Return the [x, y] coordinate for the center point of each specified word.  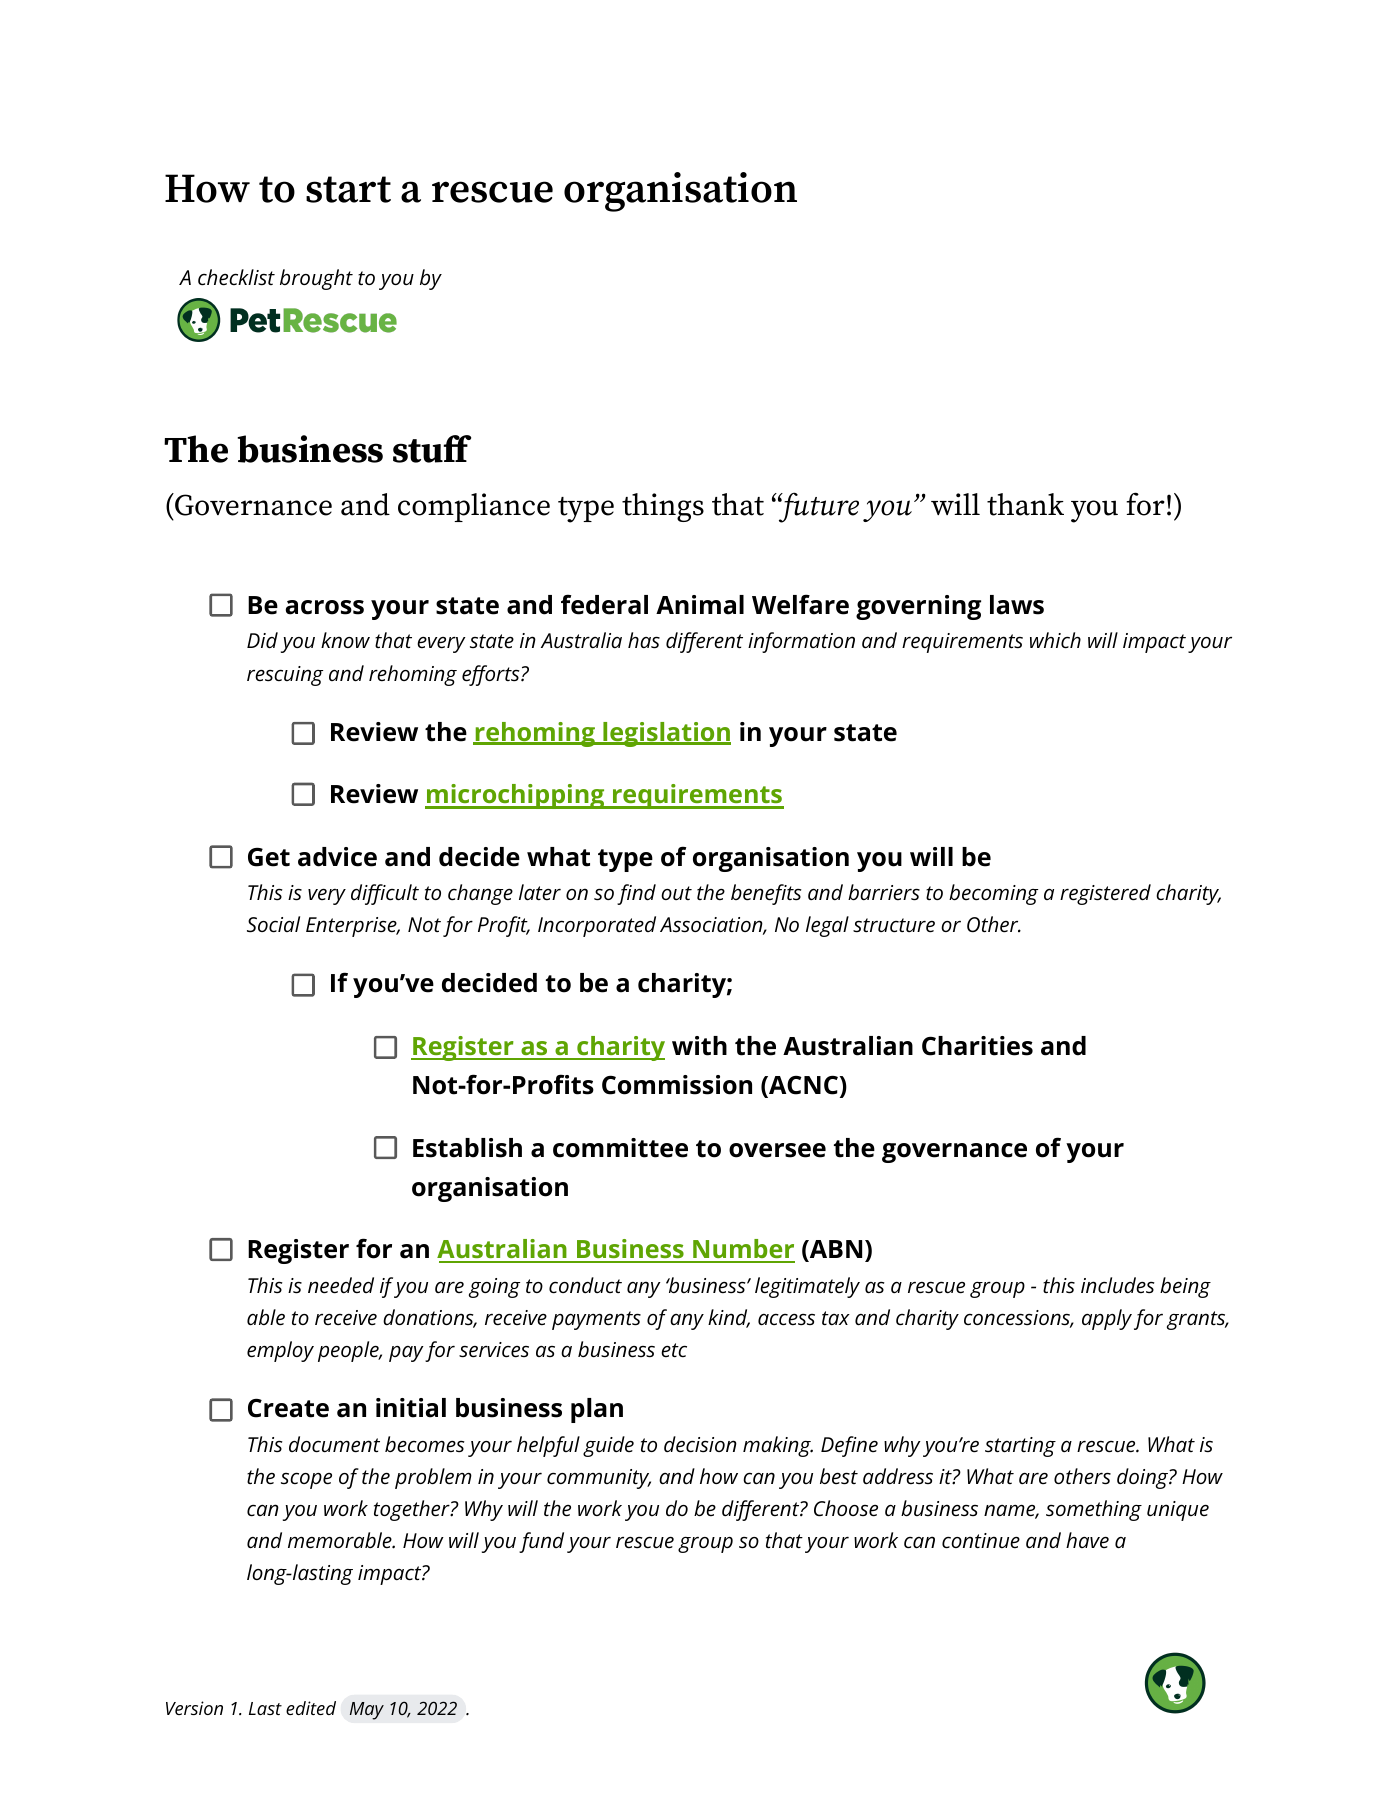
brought [316, 279]
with [699, 1046]
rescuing [285, 676]
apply [1107, 1319]
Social [273, 924]
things [663, 507]
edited [311, 1708]
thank [1025, 504]
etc [674, 1350]
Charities [977, 1046]
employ [280, 1351]
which [1055, 640]
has [644, 640]
